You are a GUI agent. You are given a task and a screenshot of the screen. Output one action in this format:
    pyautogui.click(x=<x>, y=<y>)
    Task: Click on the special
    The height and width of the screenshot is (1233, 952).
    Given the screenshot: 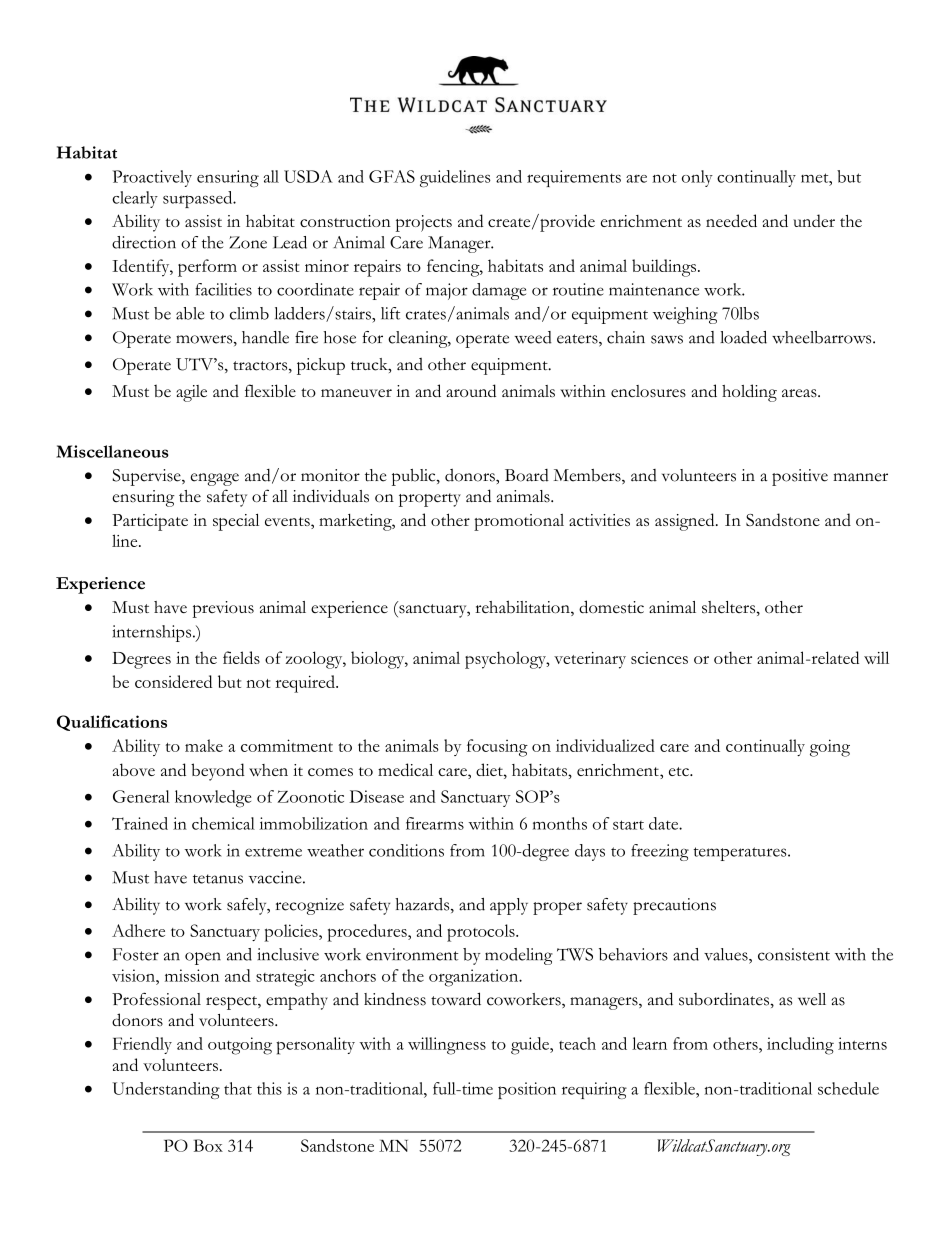 What is the action you would take?
    pyautogui.click(x=236, y=522)
